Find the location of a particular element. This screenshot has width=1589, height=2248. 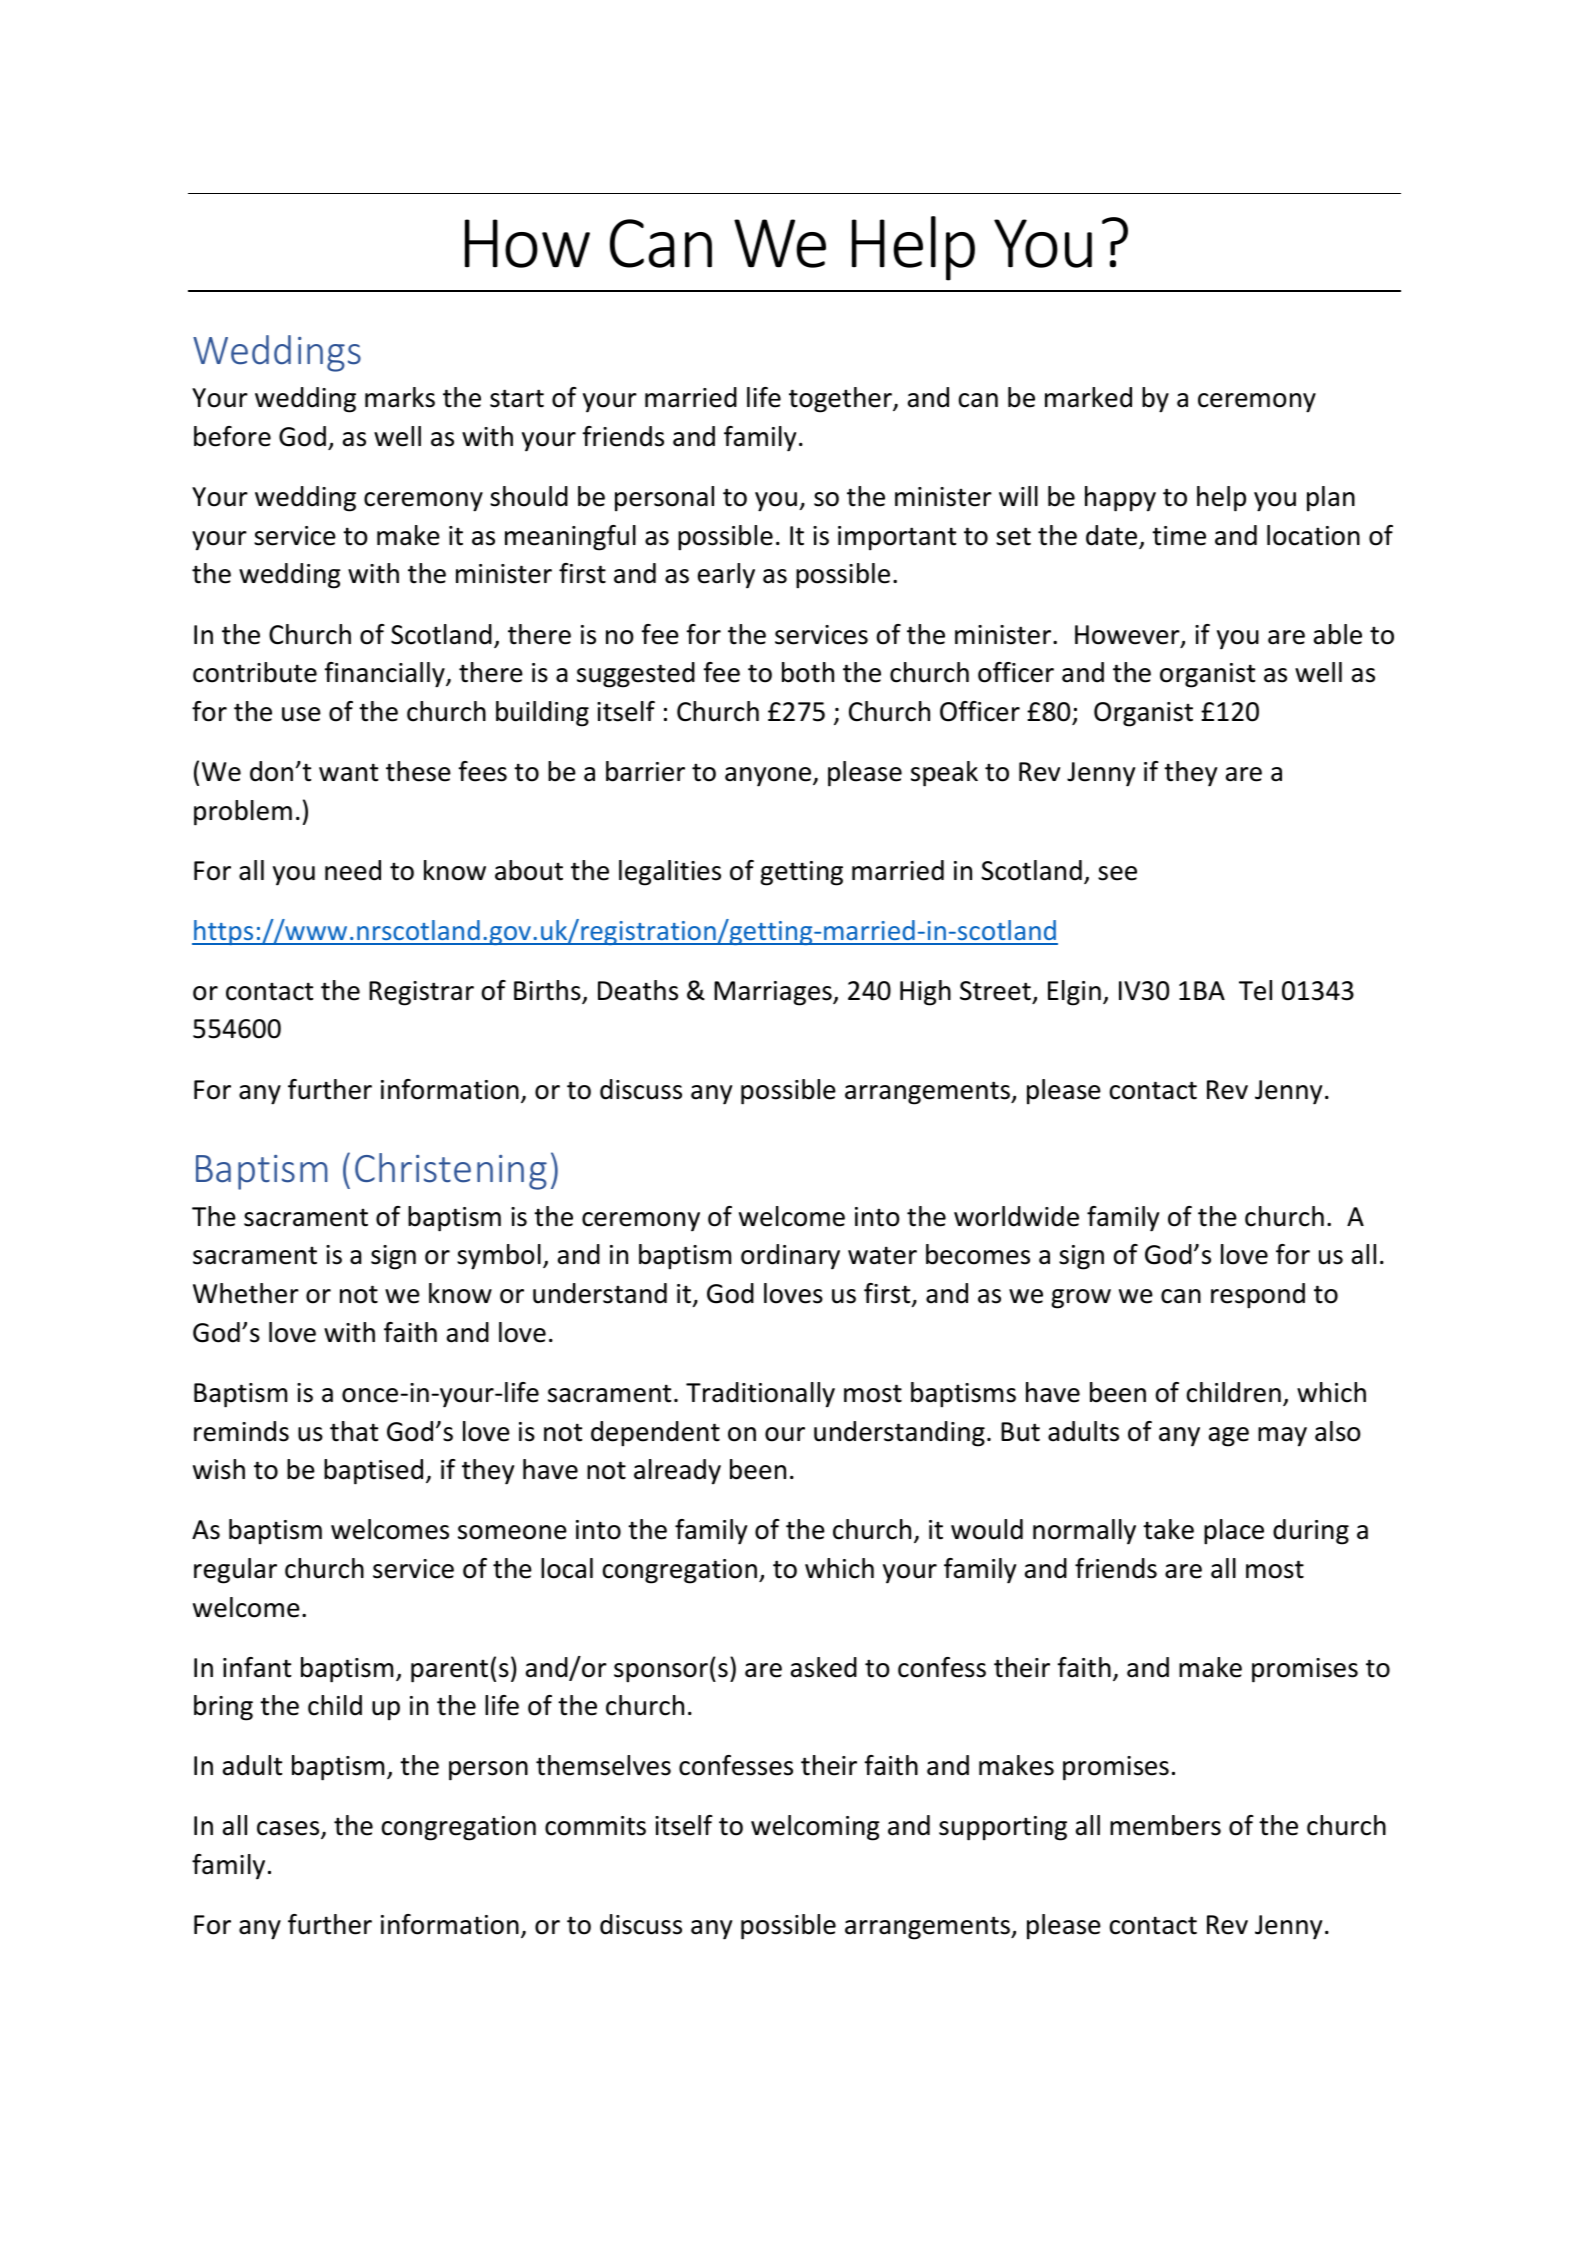

marks is located at coordinates (400, 397).
